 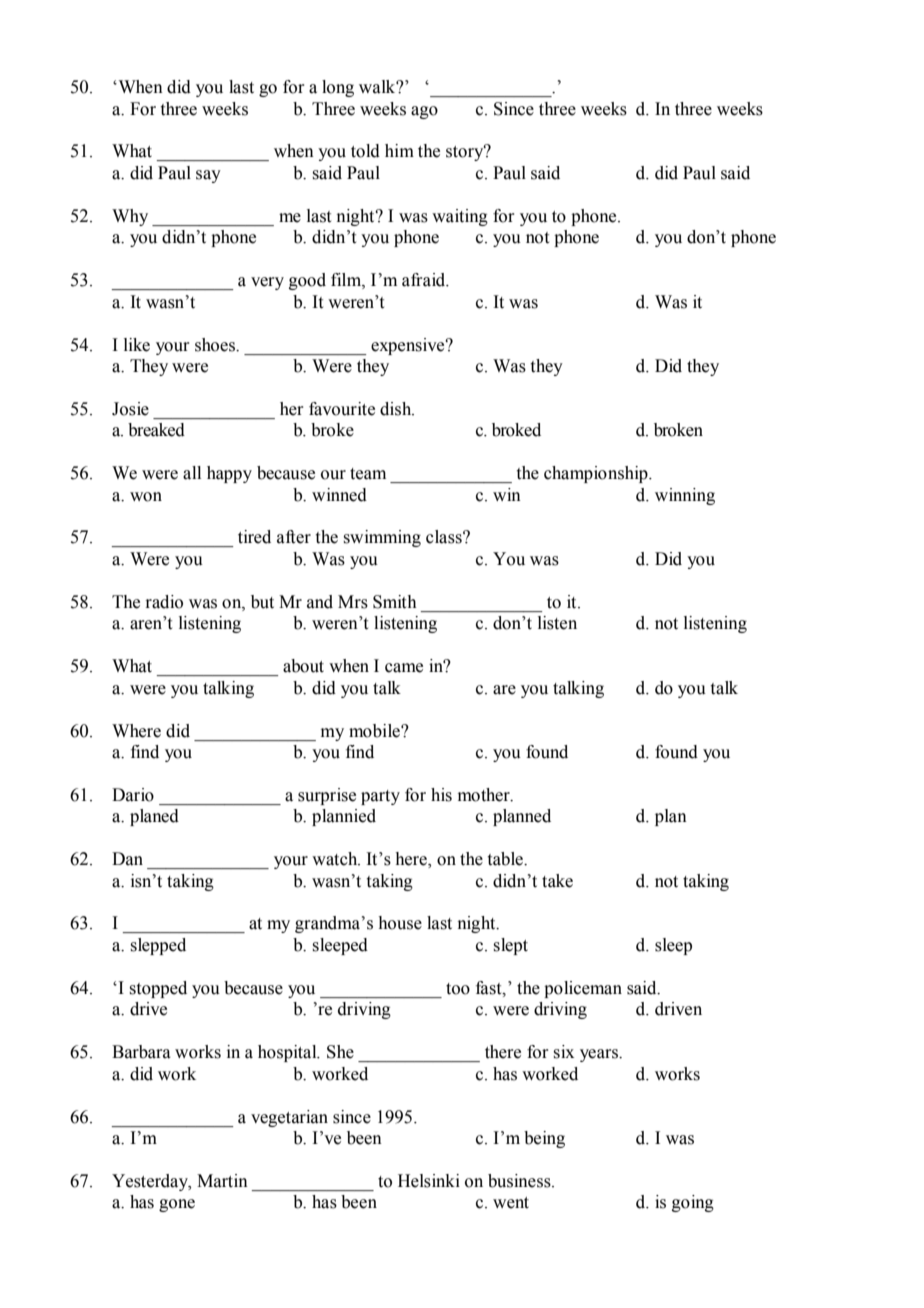 What do you see at coordinates (404, 668) in the page?
I see `came` at bounding box center [404, 668].
